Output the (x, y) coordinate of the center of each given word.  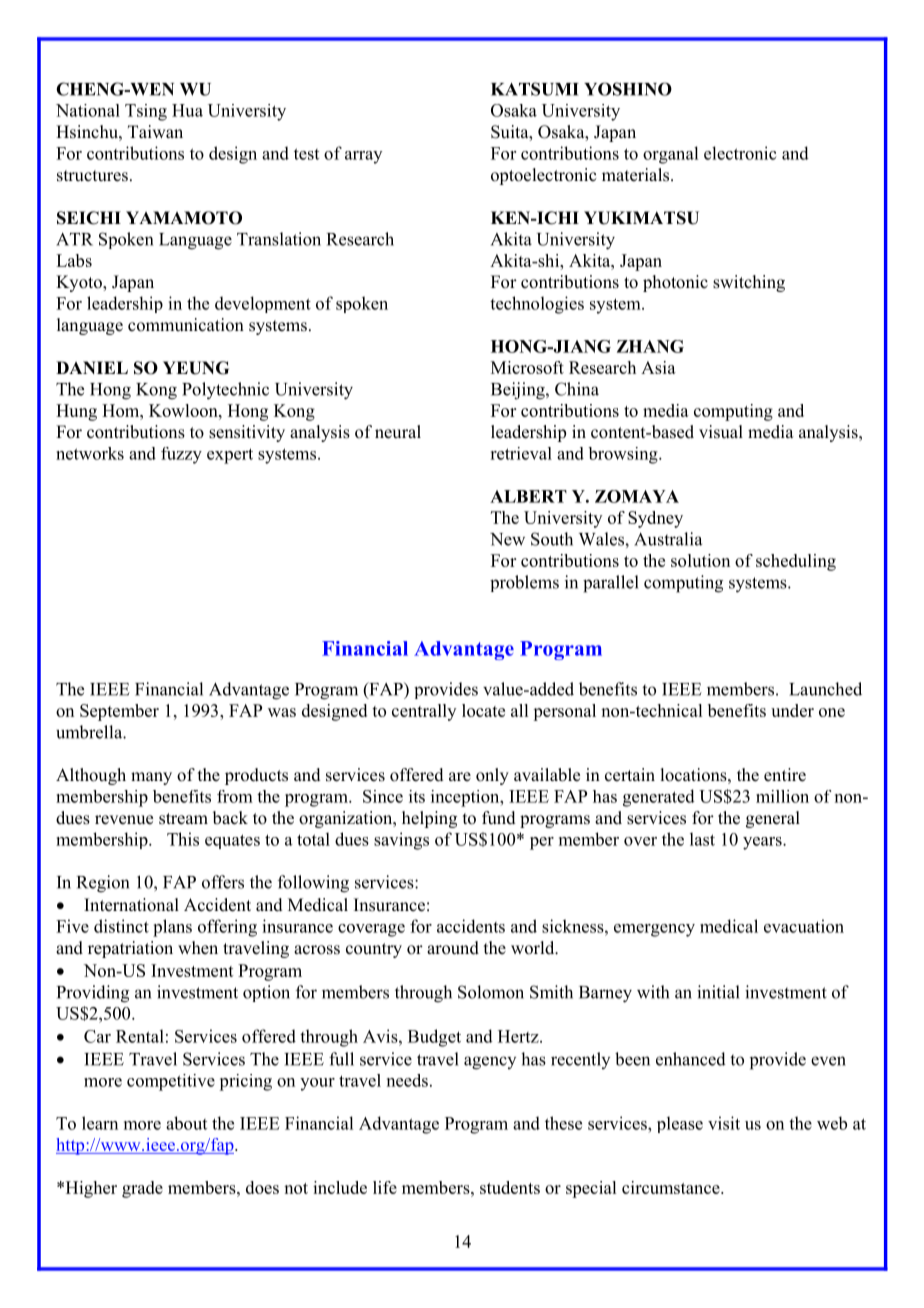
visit (724, 1123)
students (510, 1187)
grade (142, 1189)
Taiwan (155, 131)
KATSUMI (535, 89)
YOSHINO (628, 89)
